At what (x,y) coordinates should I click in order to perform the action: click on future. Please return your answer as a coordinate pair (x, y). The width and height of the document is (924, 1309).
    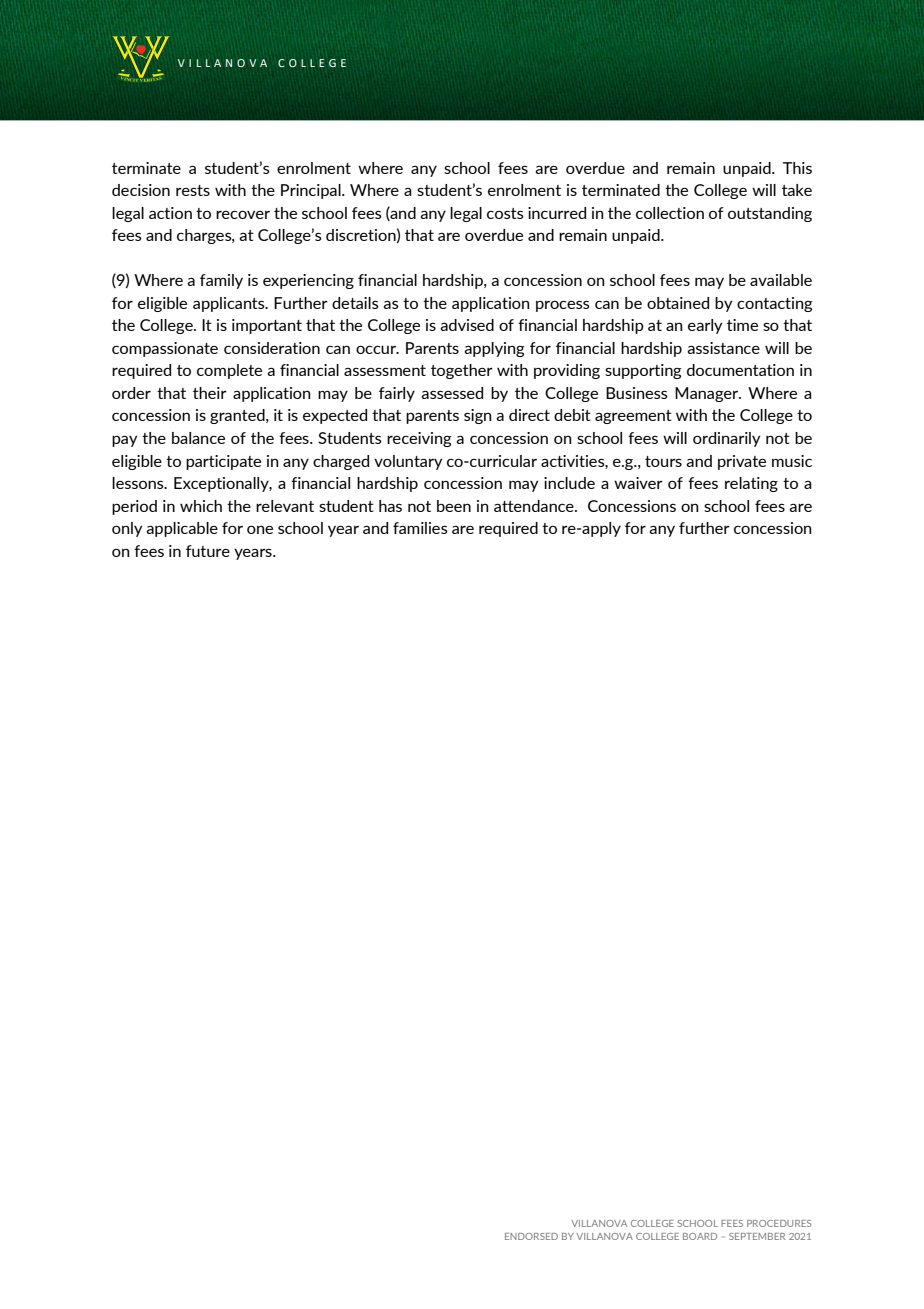
    Looking at the image, I should click on (208, 551).
